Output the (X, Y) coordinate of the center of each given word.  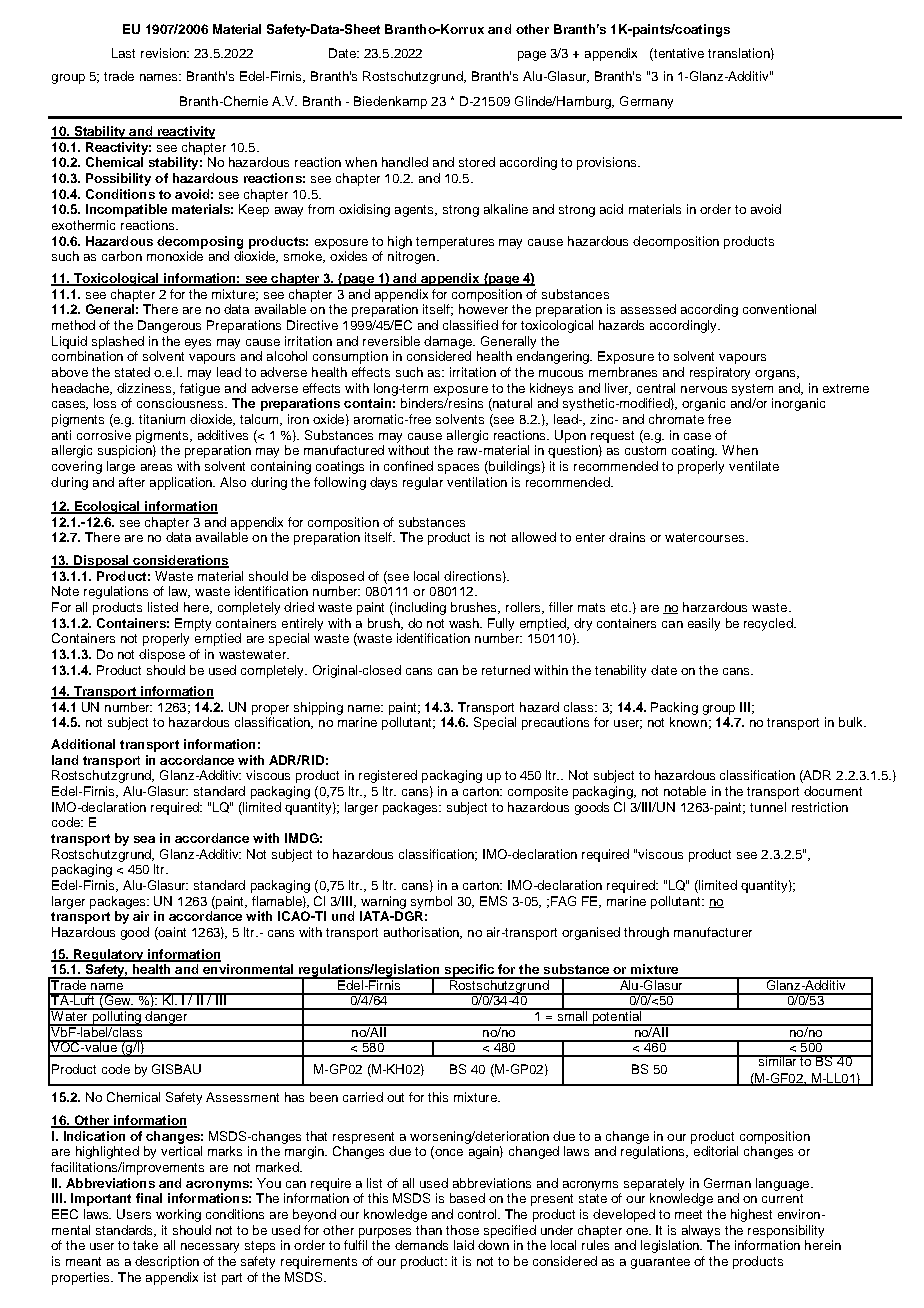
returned (506, 670)
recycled (769, 624)
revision (164, 53)
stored (477, 162)
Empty (193, 624)
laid (464, 1245)
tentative (678, 53)
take (145, 1245)
